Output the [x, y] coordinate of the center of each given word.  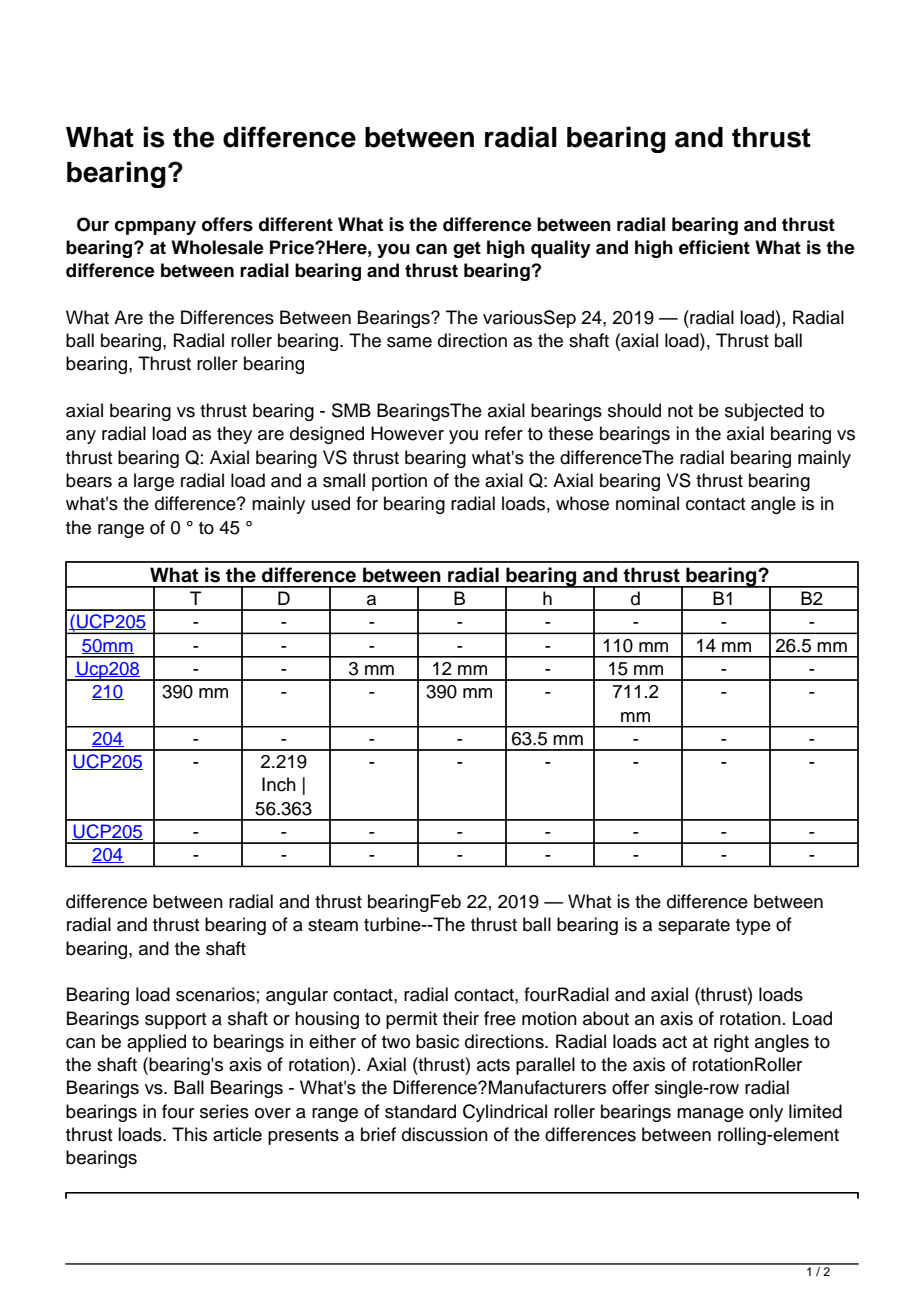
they [234, 435]
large [154, 482]
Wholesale [217, 247]
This [189, 1134]
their [461, 1018]
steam [333, 925]
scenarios [215, 994]
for [367, 503]
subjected [764, 412]
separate [694, 927]
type [753, 927]
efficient [714, 247]
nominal [647, 503]
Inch [279, 784]
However [407, 433]
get [467, 249]
